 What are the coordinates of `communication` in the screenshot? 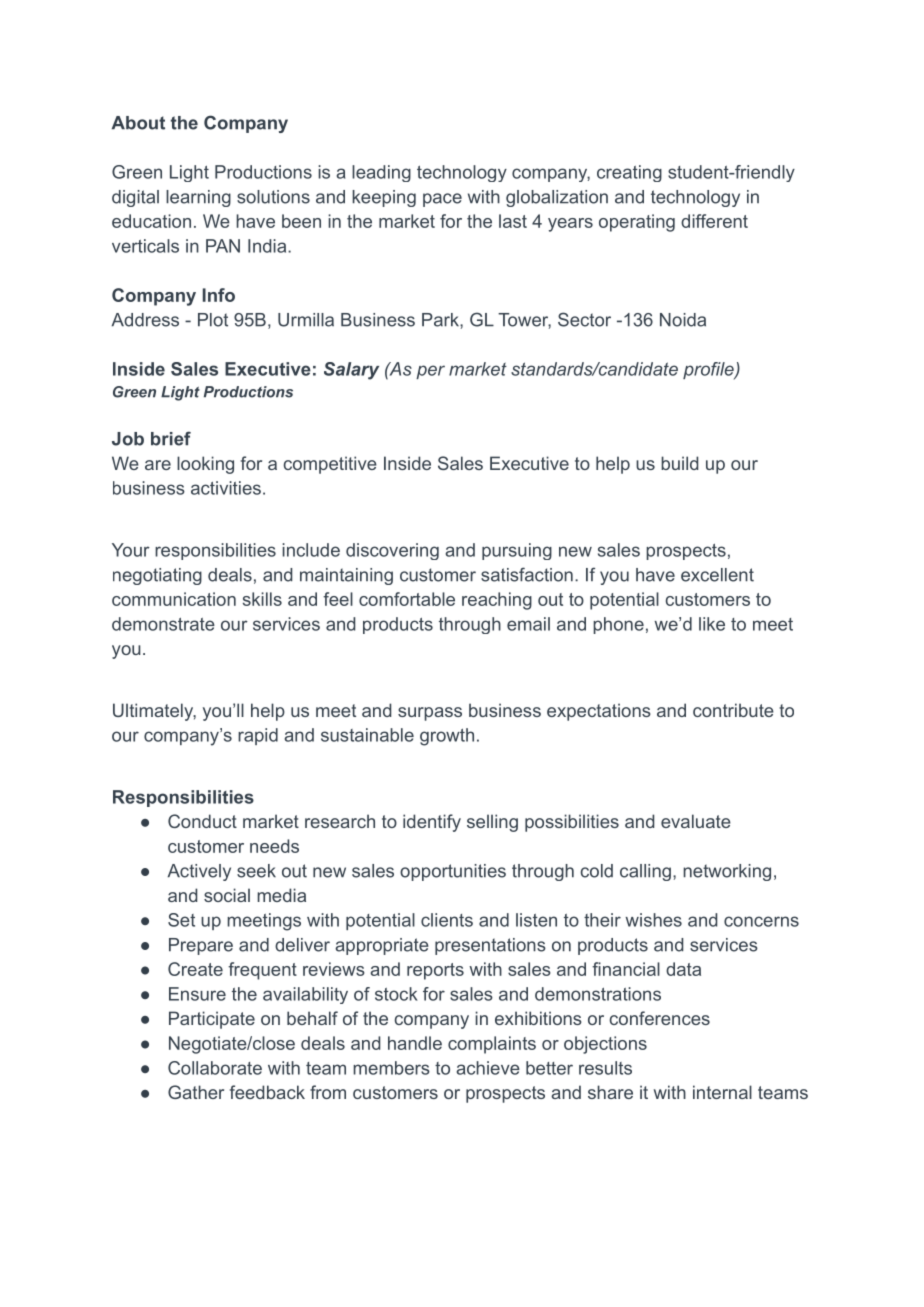 It's located at (174, 599).
